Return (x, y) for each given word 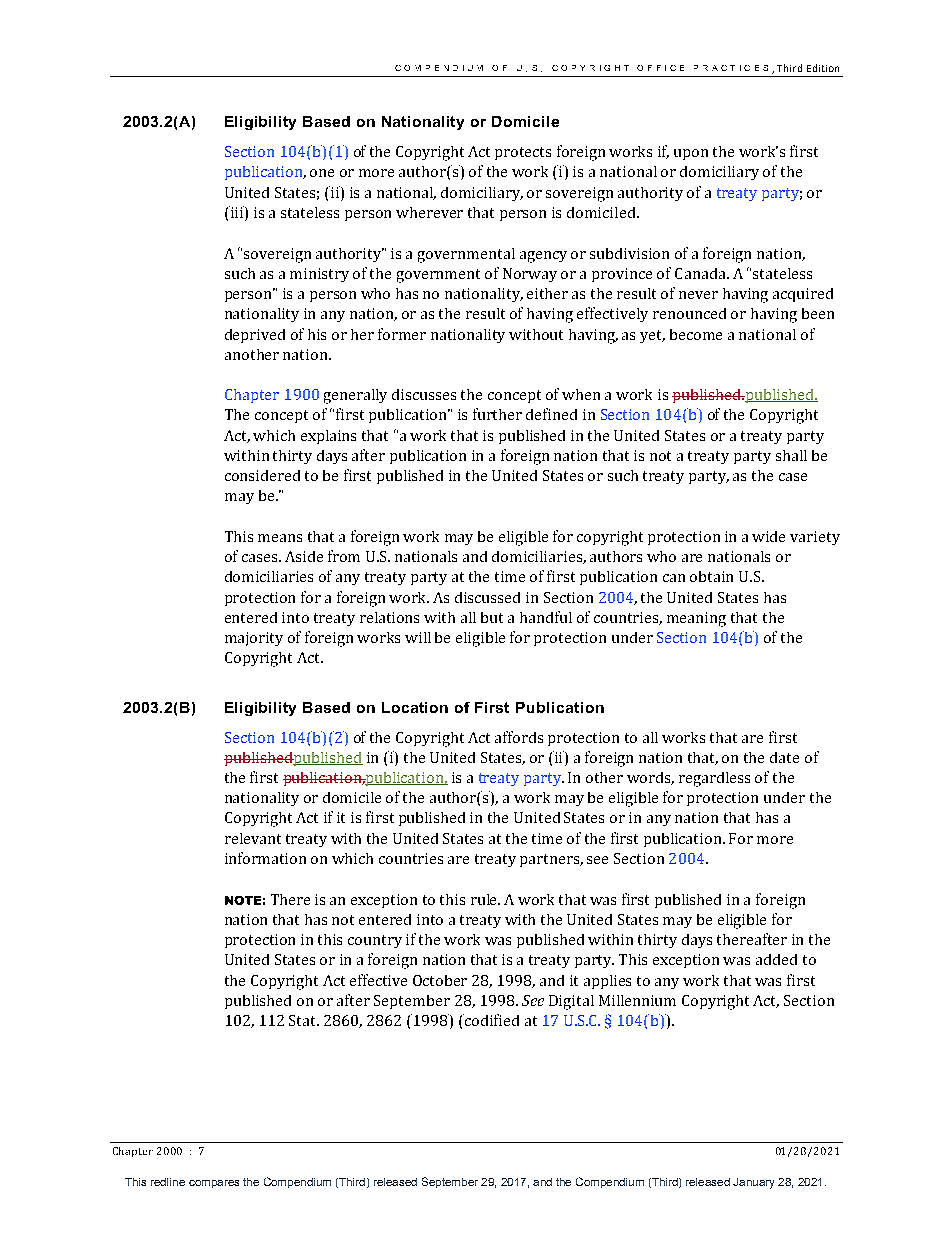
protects (523, 153)
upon (691, 154)
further (497, 414)
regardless (714, 779)
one (322, 173)
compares (214, 1184)
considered (262, 475)
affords (519, 737)
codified (491, 1020)
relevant (253, 838)
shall (791, 455)
